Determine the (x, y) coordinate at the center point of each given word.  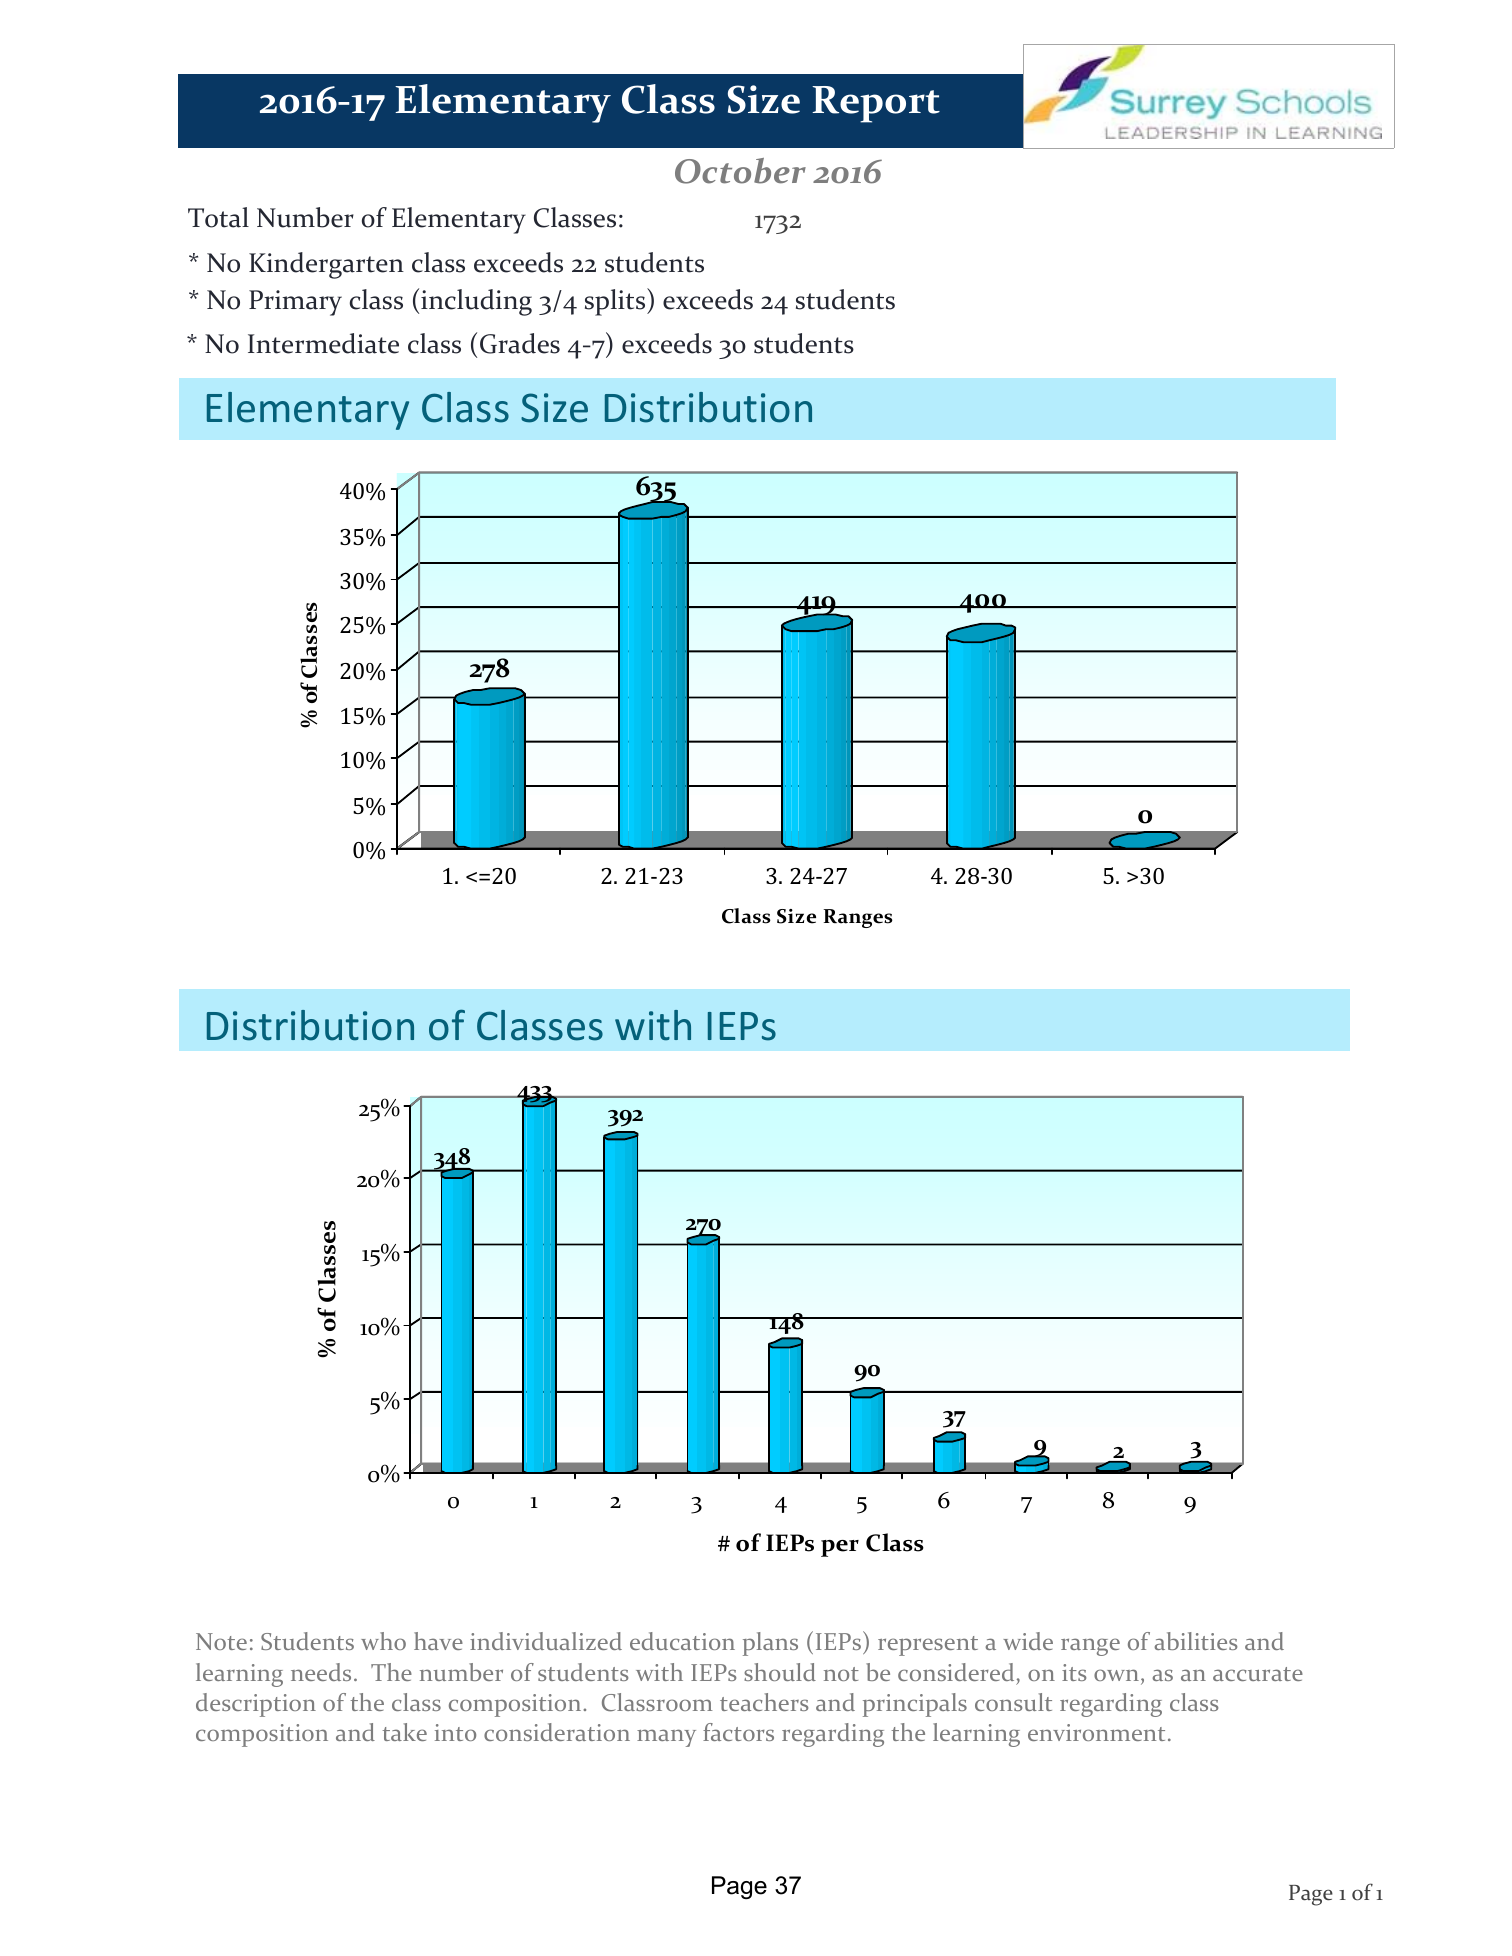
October (740, 171)
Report (876, 104)
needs (321, 1672)
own (1118, 1676)
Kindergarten (326, 265)
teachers (764, 1702)
